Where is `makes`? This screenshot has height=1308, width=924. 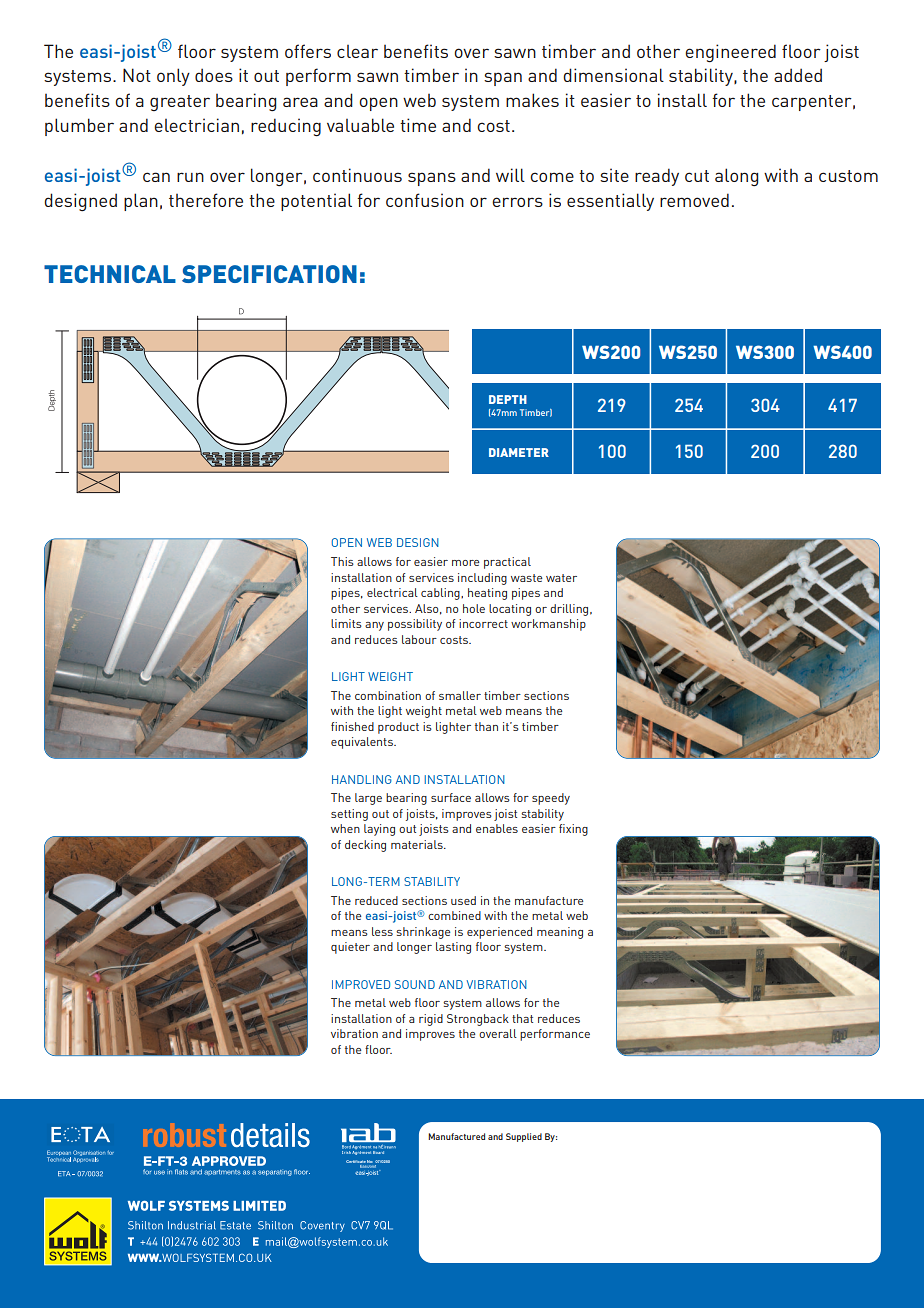 makes is located at coordinates (532, 100).
